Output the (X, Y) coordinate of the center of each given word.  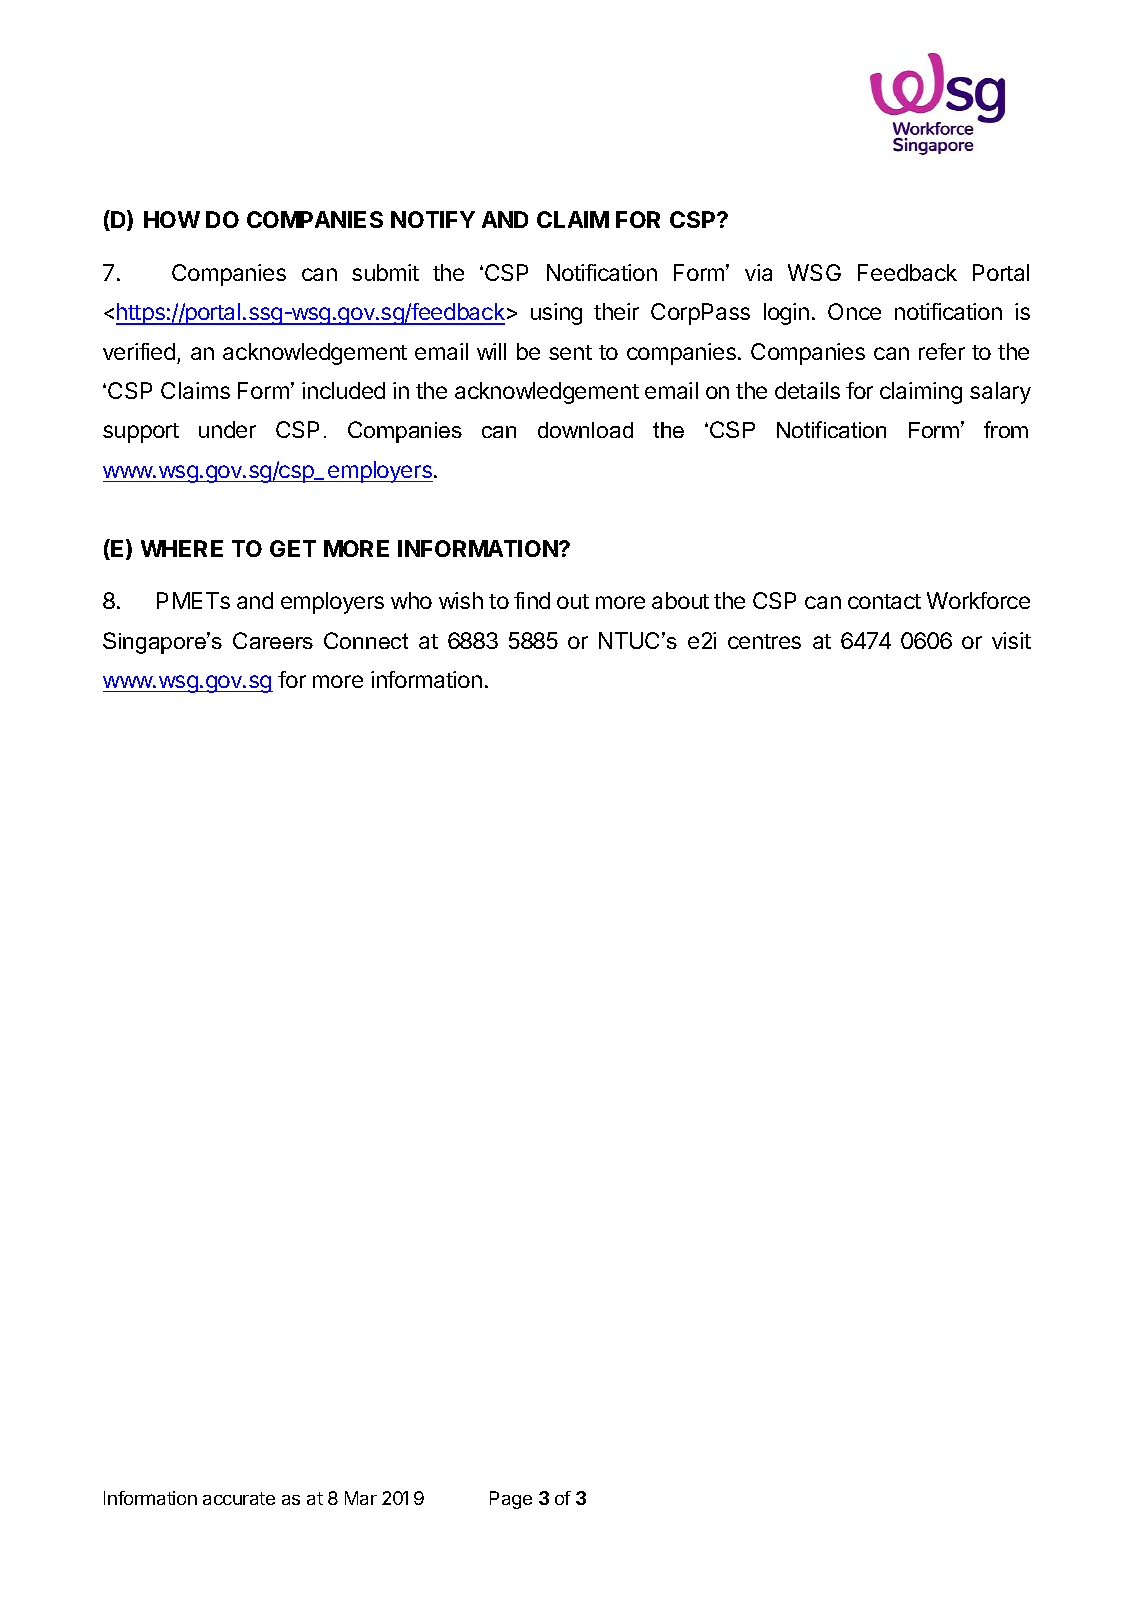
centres (764, 641)
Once (854, 311)
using (556, 314)
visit (1011, 640)
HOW (172, 219)
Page (511, 1500)
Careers (273, 640)
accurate (239, 1498)
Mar (361, 1498)
